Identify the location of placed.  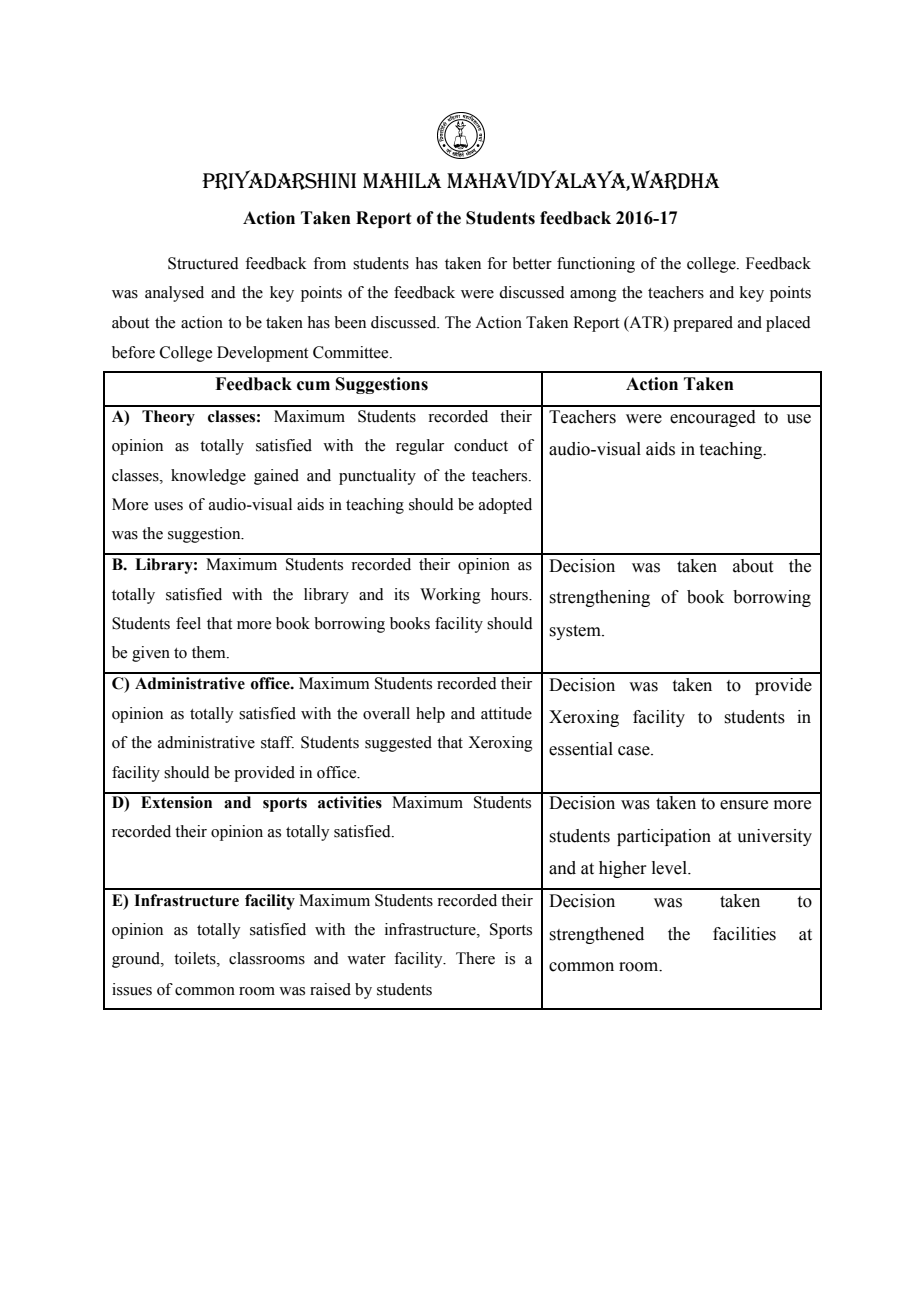
(788, 324).
